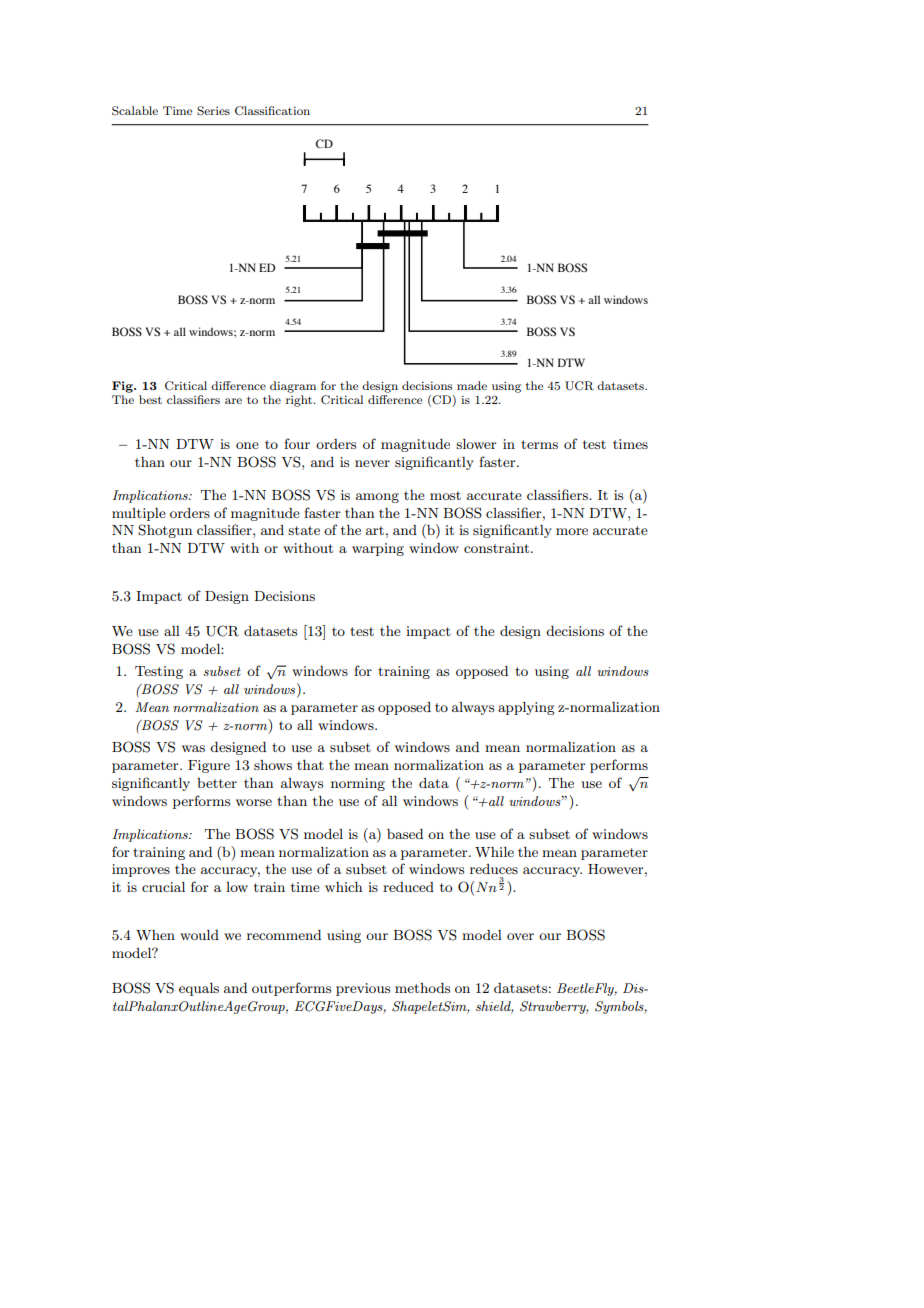  I want to click on Classification, so click(272, 111).
